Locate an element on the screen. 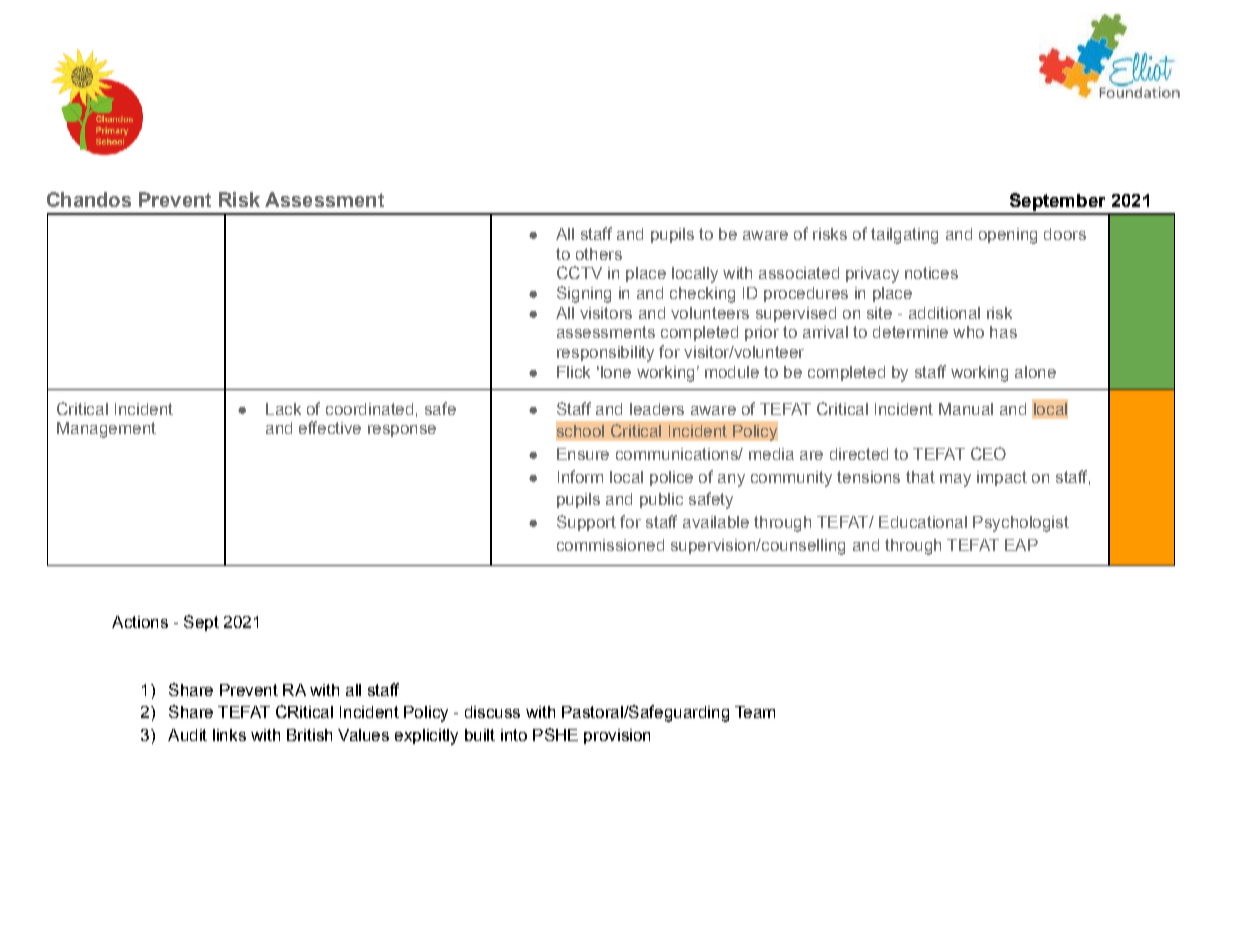  links is located at coordinates (229, 735).
